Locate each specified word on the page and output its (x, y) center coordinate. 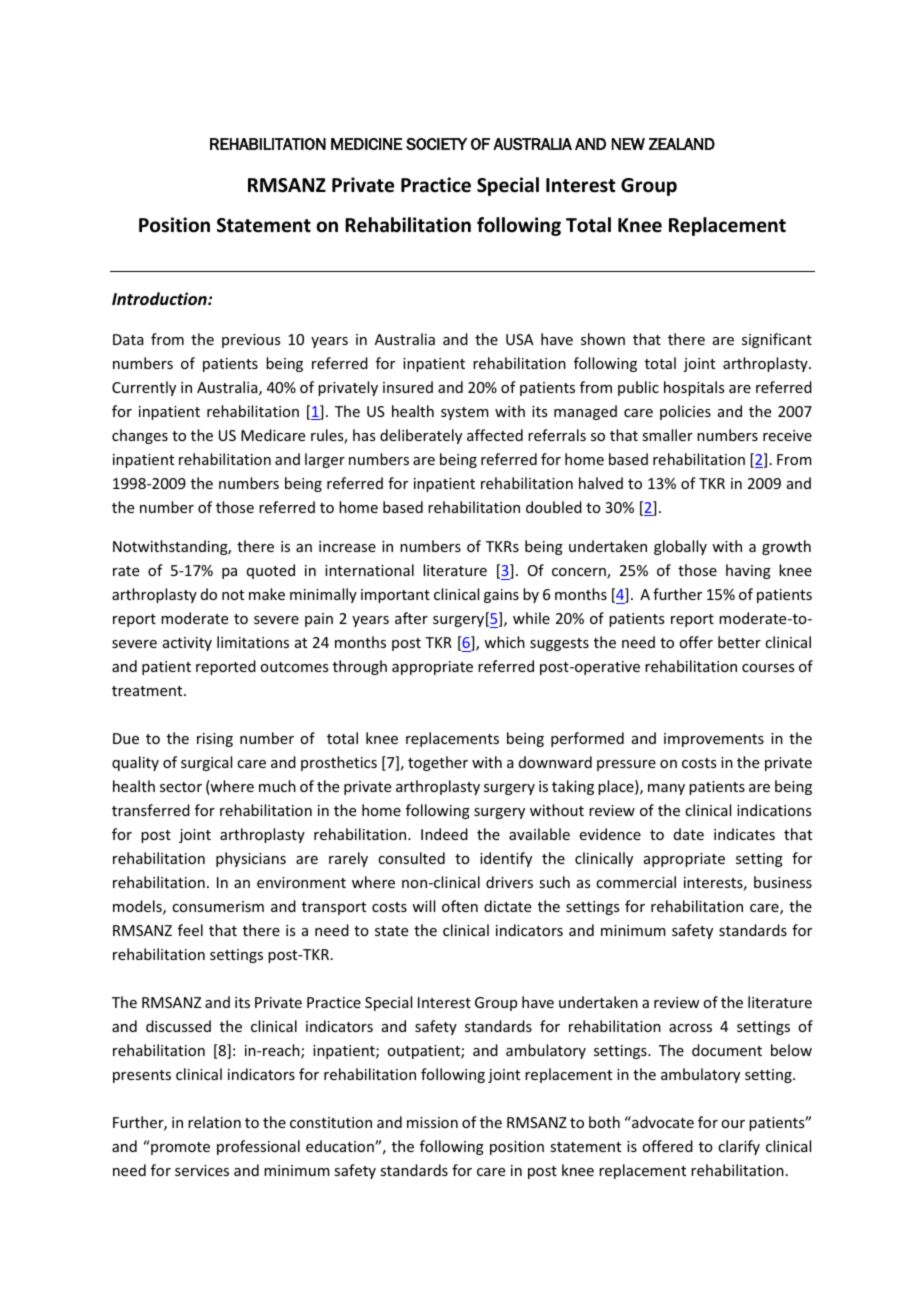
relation (214, 1122)
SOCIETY (436, 144)
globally (680, 547)
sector (181, 787)
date (689, 834)
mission (432, 1122)
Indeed (444, 834)
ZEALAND (682, 144)
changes (140, 436)
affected (495, 435)
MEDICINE (366, 144)
